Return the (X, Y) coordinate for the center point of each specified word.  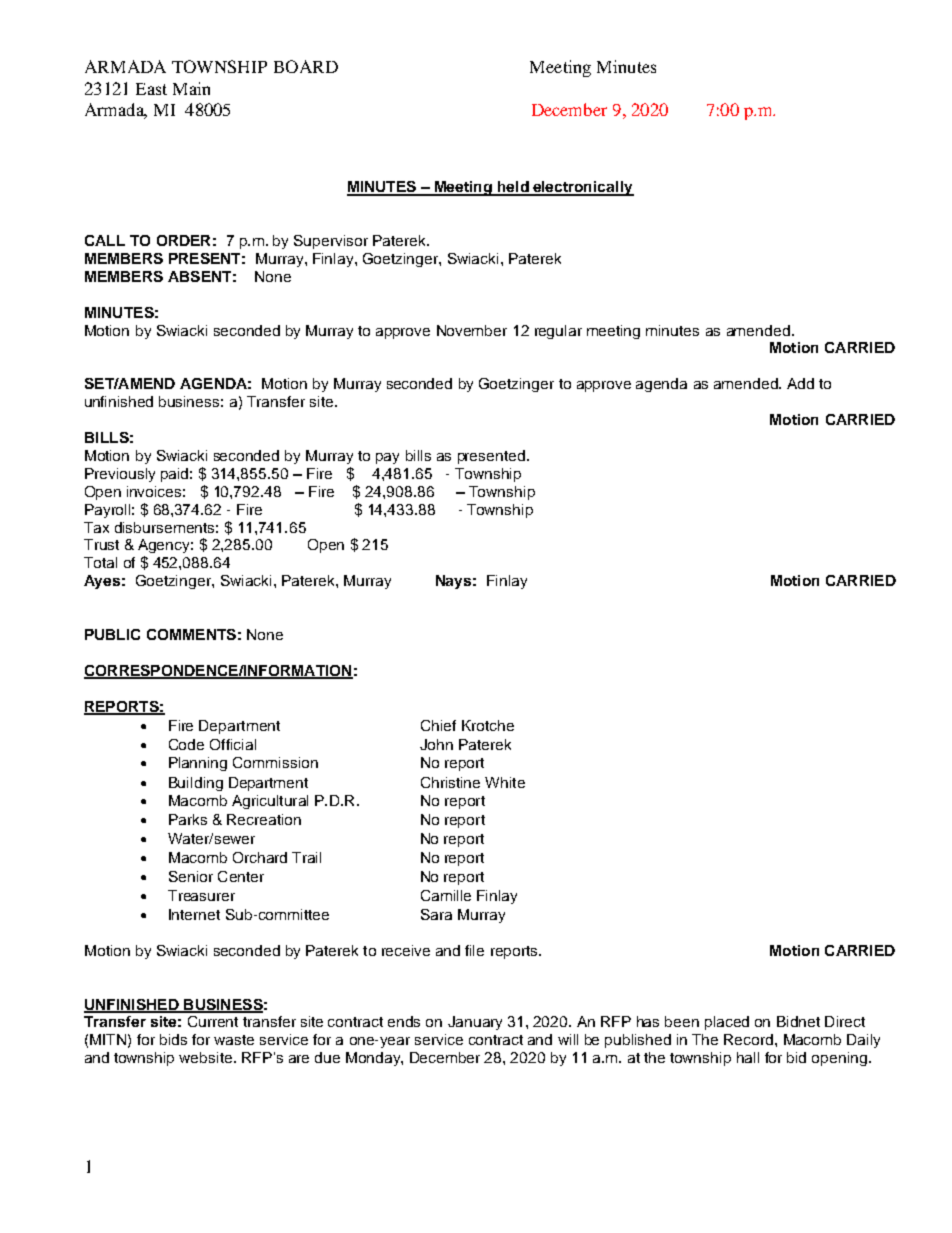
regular (558, 332)
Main (191, 88)
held (513, 188)
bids (173, 1039)
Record (748, 1039)
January (475, 1023)
